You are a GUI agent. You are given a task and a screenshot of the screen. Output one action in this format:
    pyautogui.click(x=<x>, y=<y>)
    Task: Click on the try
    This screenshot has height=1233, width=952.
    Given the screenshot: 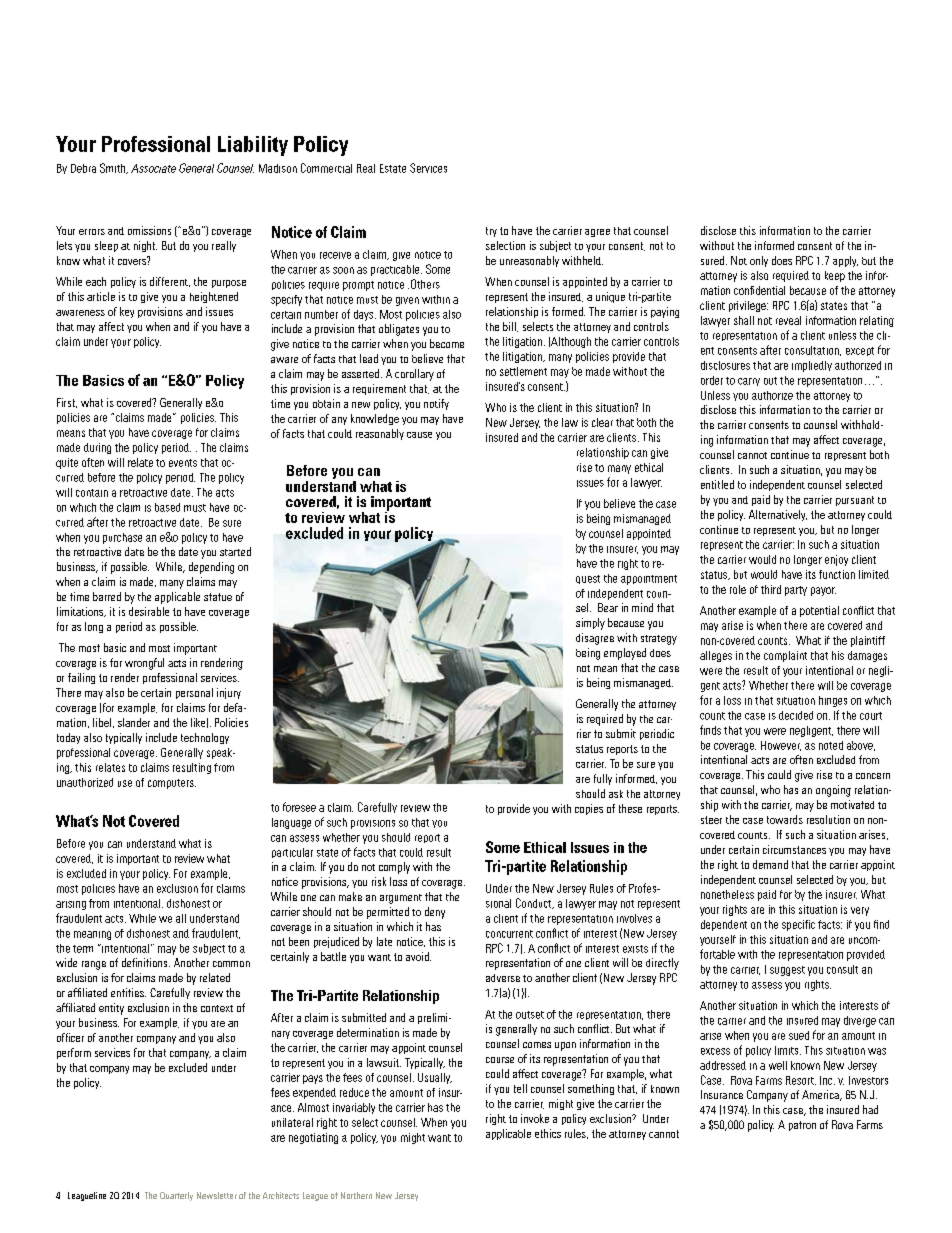 What is the action you would take?
    pyautogui.click(x=491, y=232)
